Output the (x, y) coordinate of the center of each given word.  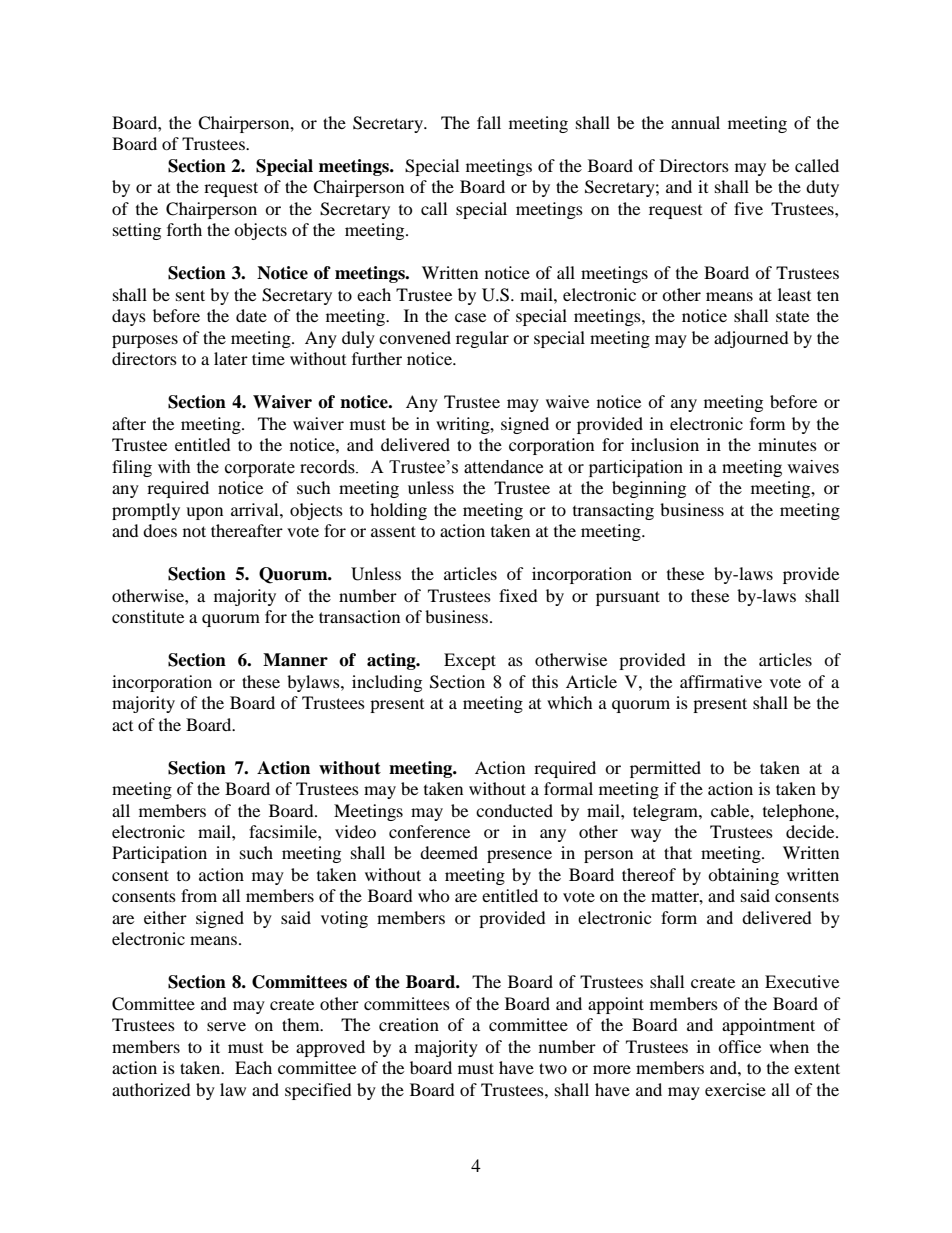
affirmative (721, 681)
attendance (503, 467)
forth (184, 229)
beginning (649, 489)
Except (470, 661)
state (792, 316)
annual (695, 122)
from (199, 895)
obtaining (743, 876)
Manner (295, 660)
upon (204, 513)
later (231, 358)
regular (482, 339)
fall (489, 122)
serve (226, 1026)
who (434, 895)
